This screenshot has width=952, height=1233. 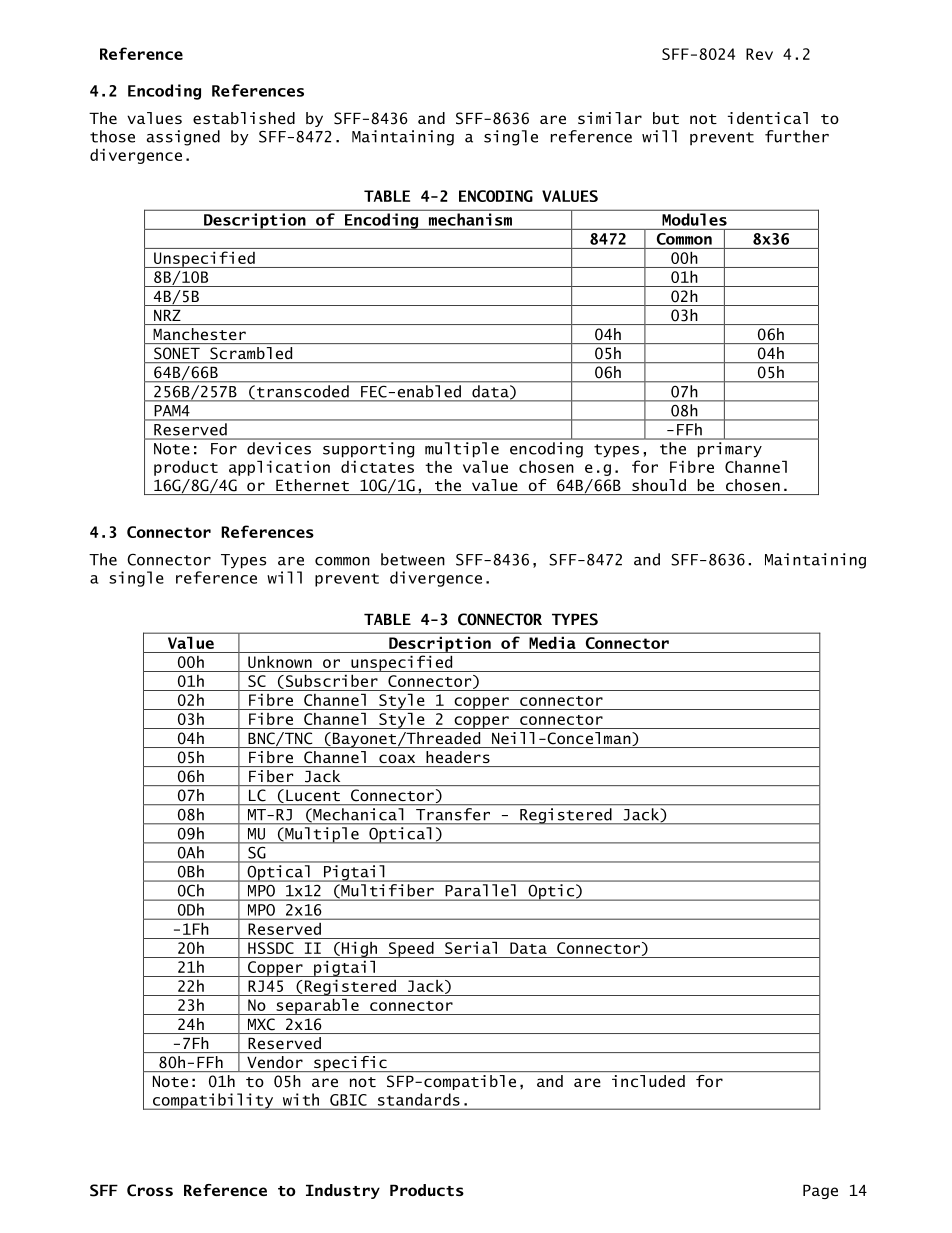 I want to click on specific, so click(x=350, y=1064).
